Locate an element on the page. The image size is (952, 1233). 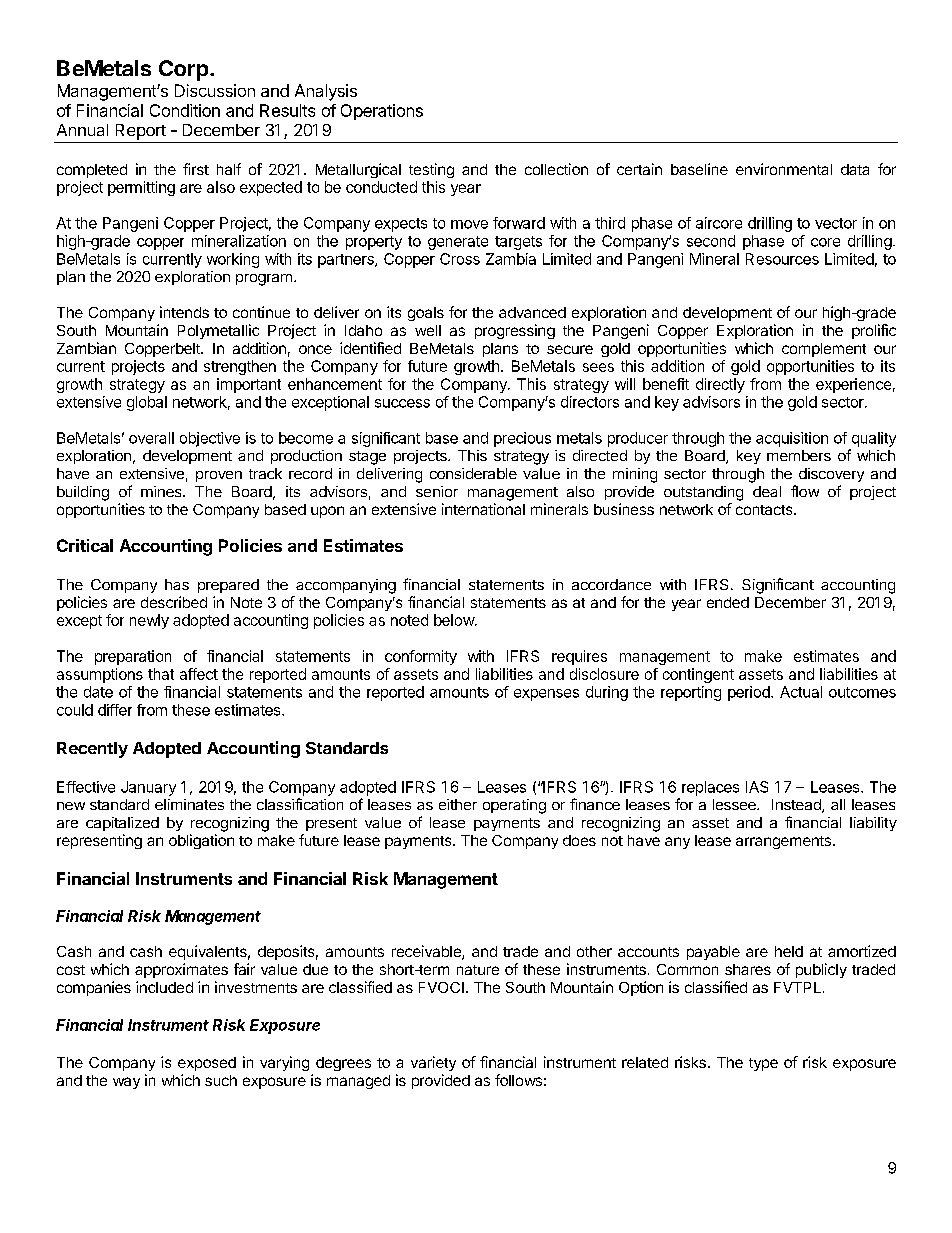
exposed is located at coordinates (207, 1064).
